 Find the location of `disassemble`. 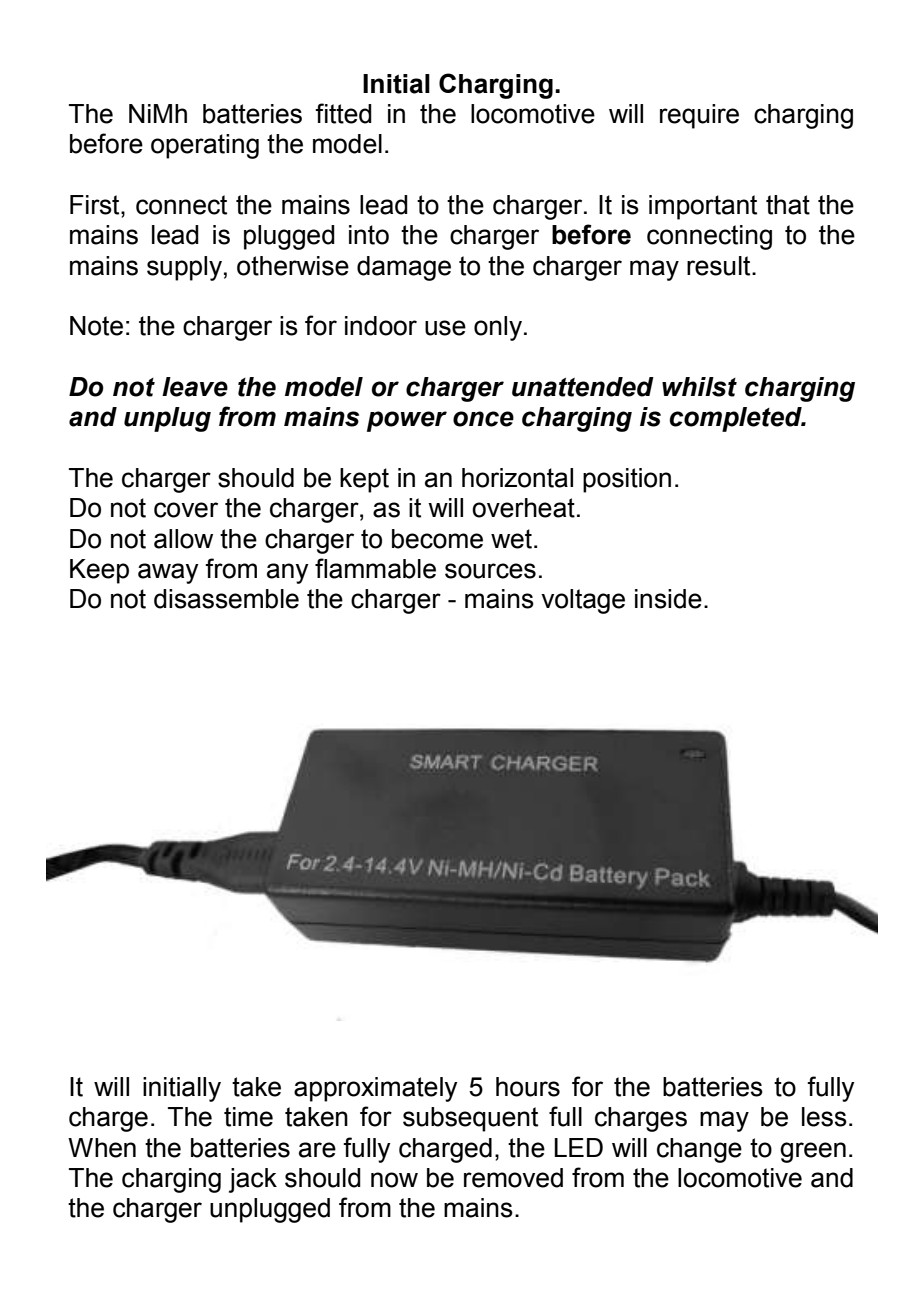

disassemble is located at coordinates (226, 599).
